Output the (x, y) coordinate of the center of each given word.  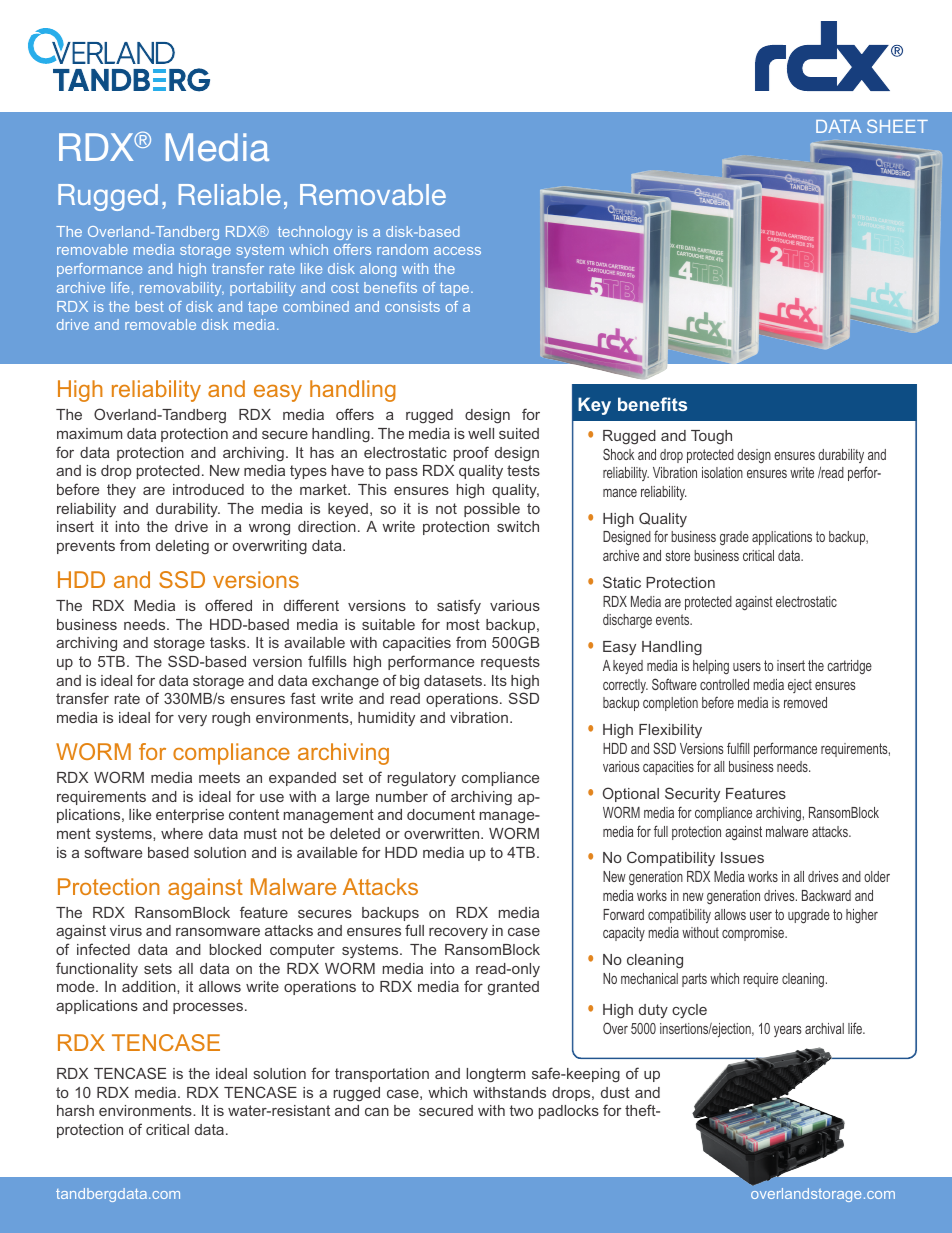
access (457, 251)
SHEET (897, 126)
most (463, 624)
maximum (89, 433)
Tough (711, 437)
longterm (495, 1075)
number (402, 796)
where (182, 833)
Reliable (230, 194)
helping (711, 667)
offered (228, 605)
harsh (75, 1110)
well (481, 433)
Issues (742, 857)
